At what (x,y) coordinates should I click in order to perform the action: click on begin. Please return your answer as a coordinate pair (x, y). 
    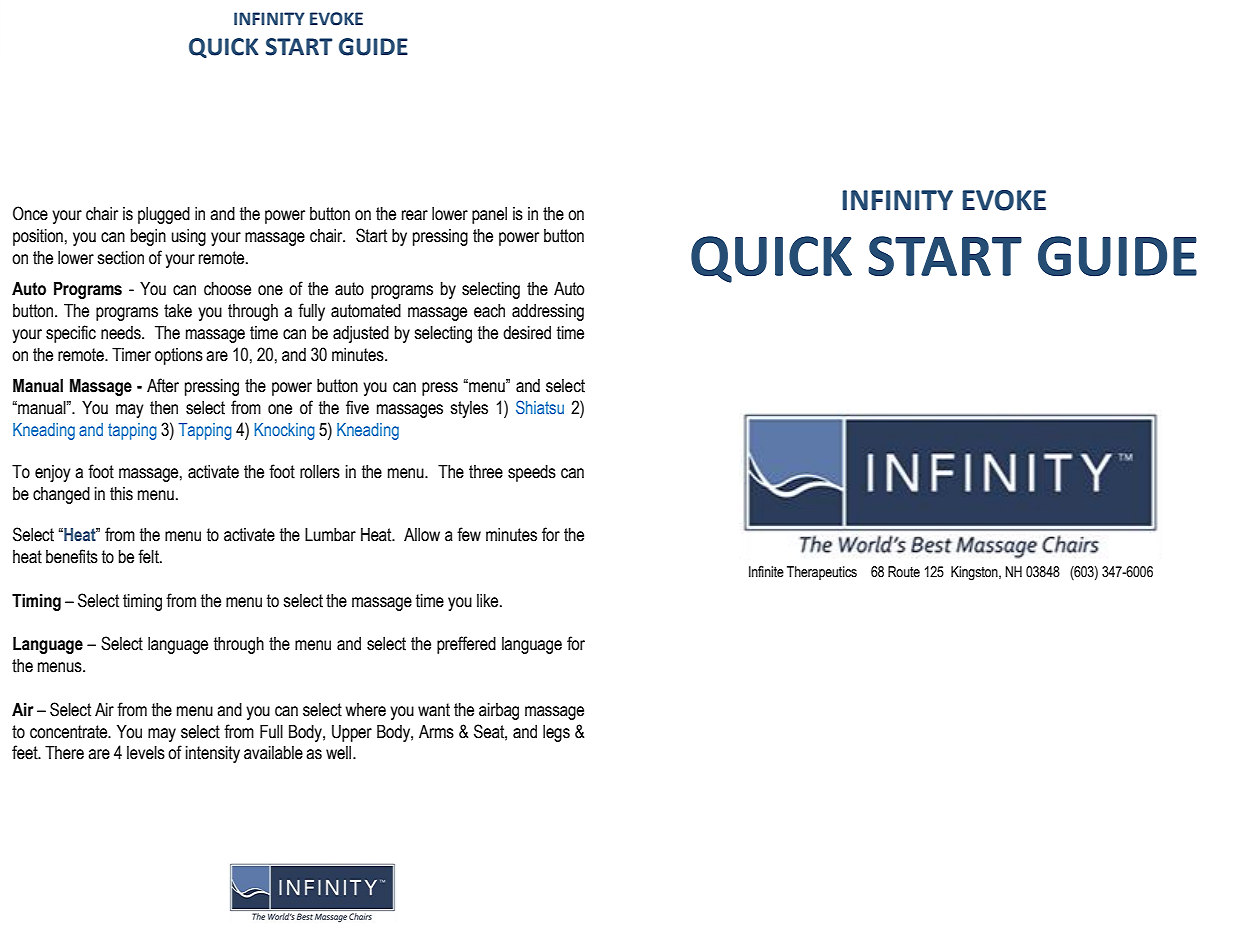
    Looking at the image, I should click on (148, 237).
